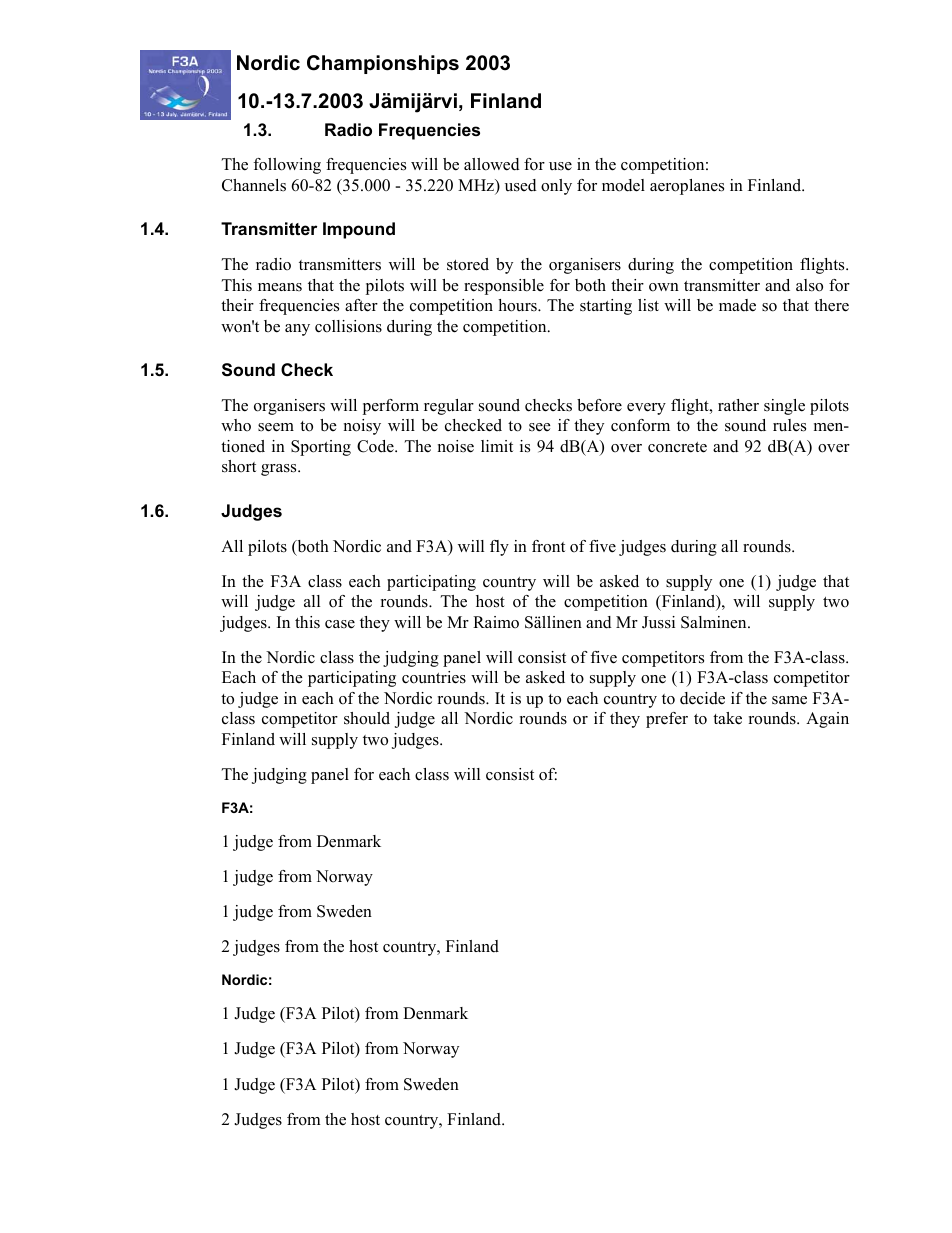 This screenshot has width=952, height=1233. I want to click on same, so click(789, 700).
